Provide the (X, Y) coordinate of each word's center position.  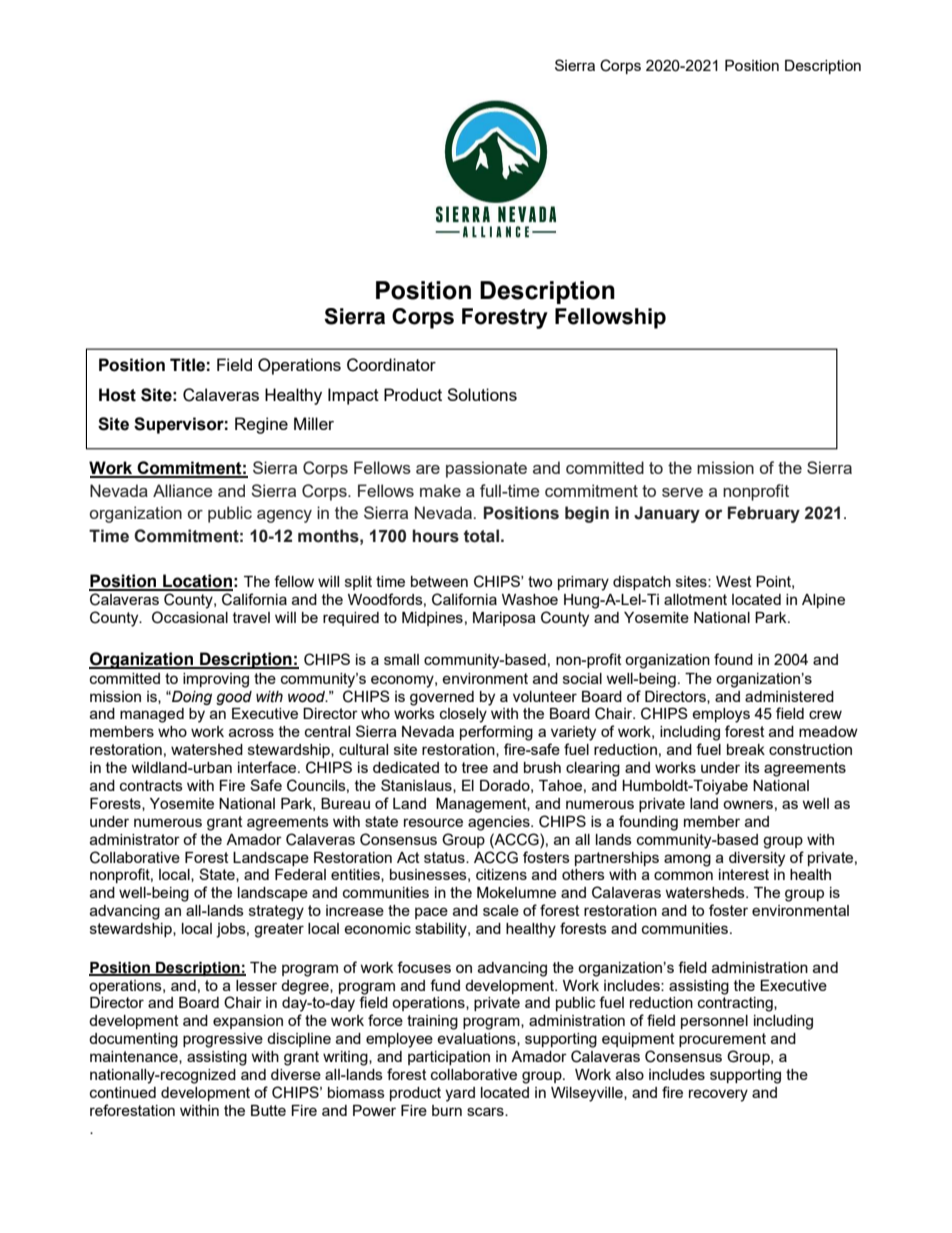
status (445, 857)
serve (682, 492)
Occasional (190, 617)
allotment (695, 599)
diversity (757, 859)
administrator (135, 839)
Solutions (482, 394)
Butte (268, 1110)
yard (460, 1094)
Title (187, 365)
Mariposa (504, 619)
